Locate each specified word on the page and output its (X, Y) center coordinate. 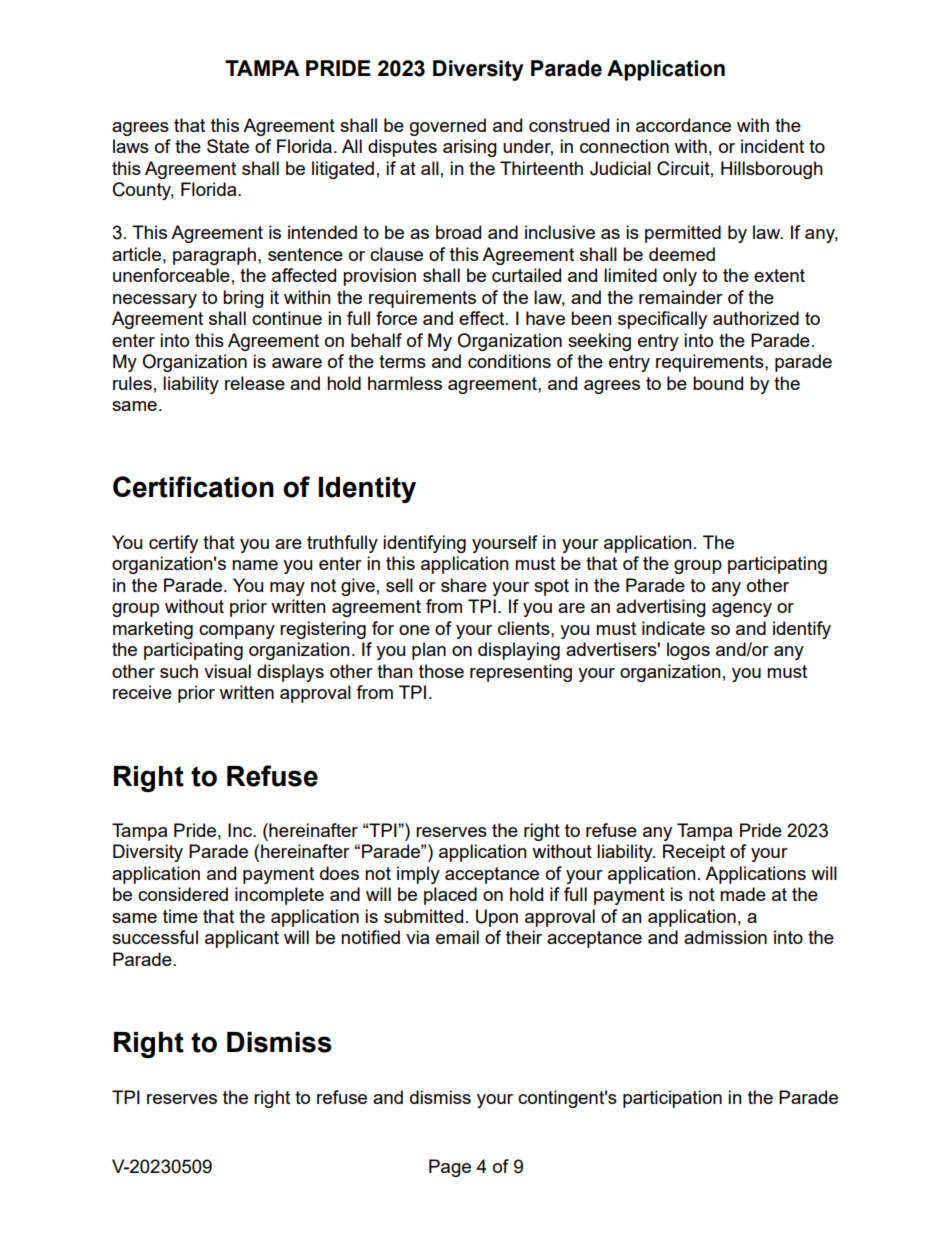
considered (183, 894)
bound (718, 383)
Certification (193, 487)
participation (672, 1099)
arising (470, 148)
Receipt (694, 853)
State (228, 146)
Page (450, 1168)
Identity (367, 490)
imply (418, 875)
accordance (683, 125)
